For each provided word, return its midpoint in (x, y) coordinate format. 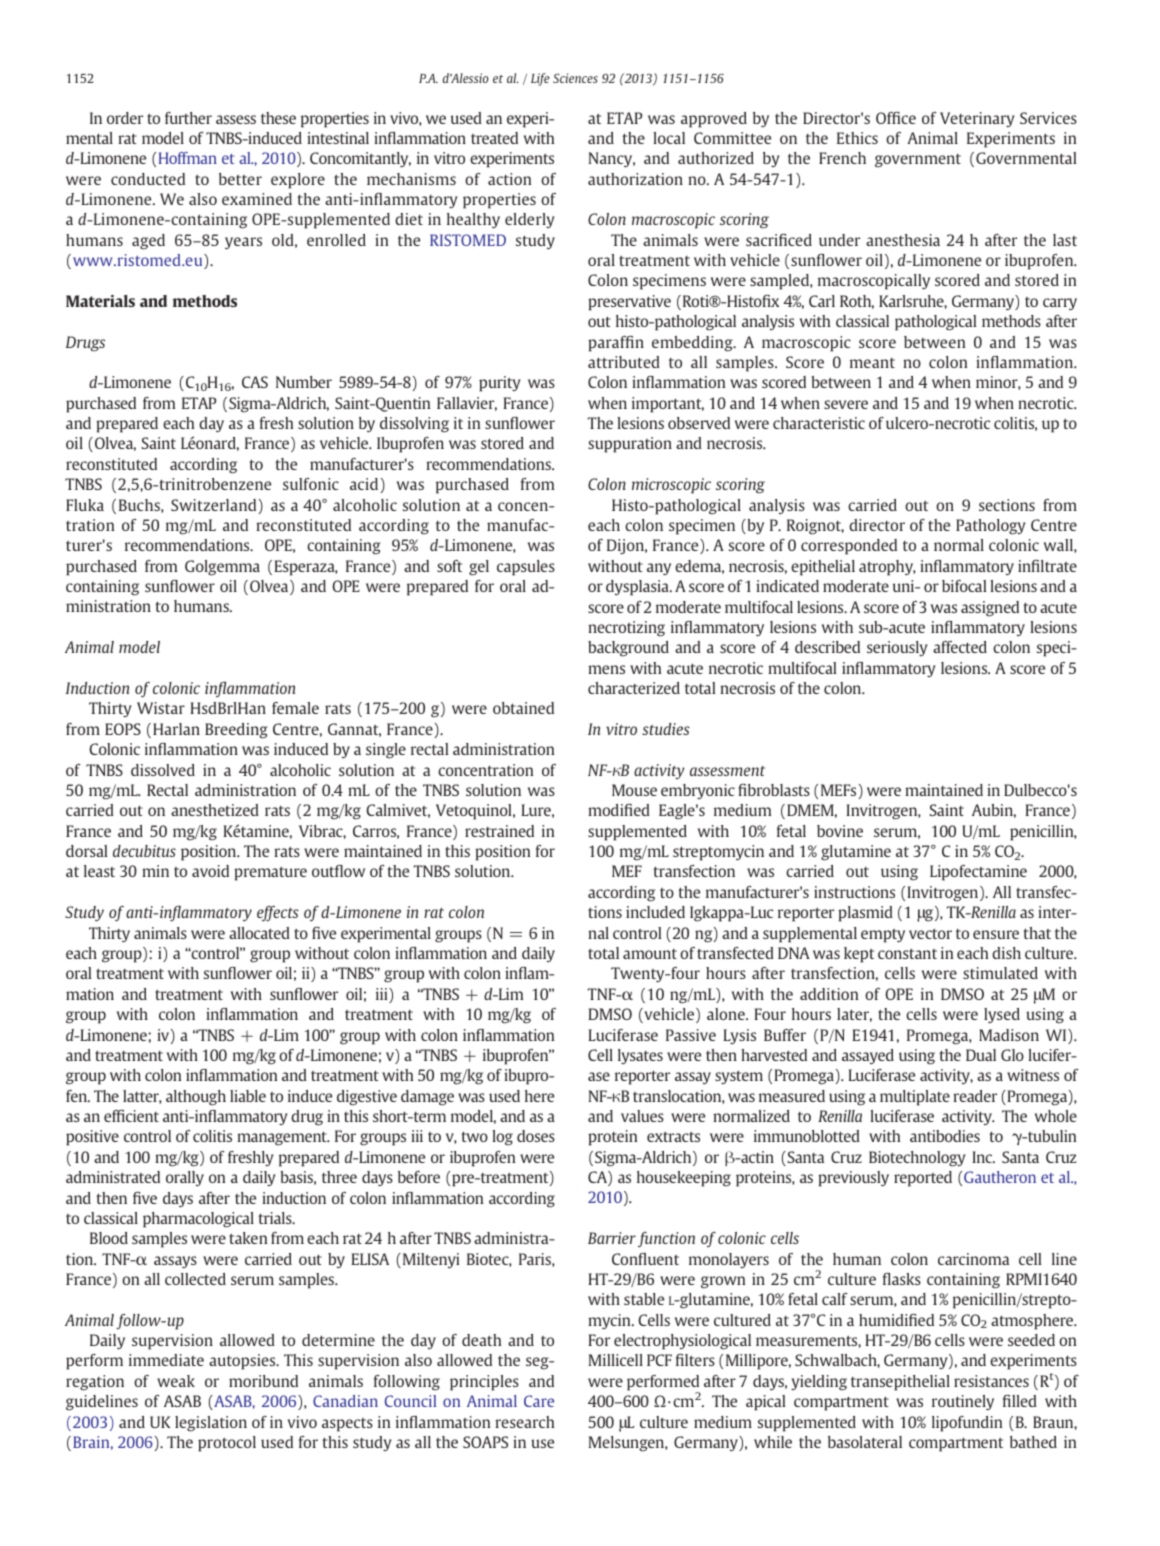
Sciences (575, 78)
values (642, 1116)
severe (846, 404)
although (196, 1098)
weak (176, 1381)
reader (975, 1096)
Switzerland (213, 505)
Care (539, 1401)
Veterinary (977, 119)
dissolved (163, 770)
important (668, 405)
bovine (840, 831)
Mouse (634, 790)
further (188, 118)
